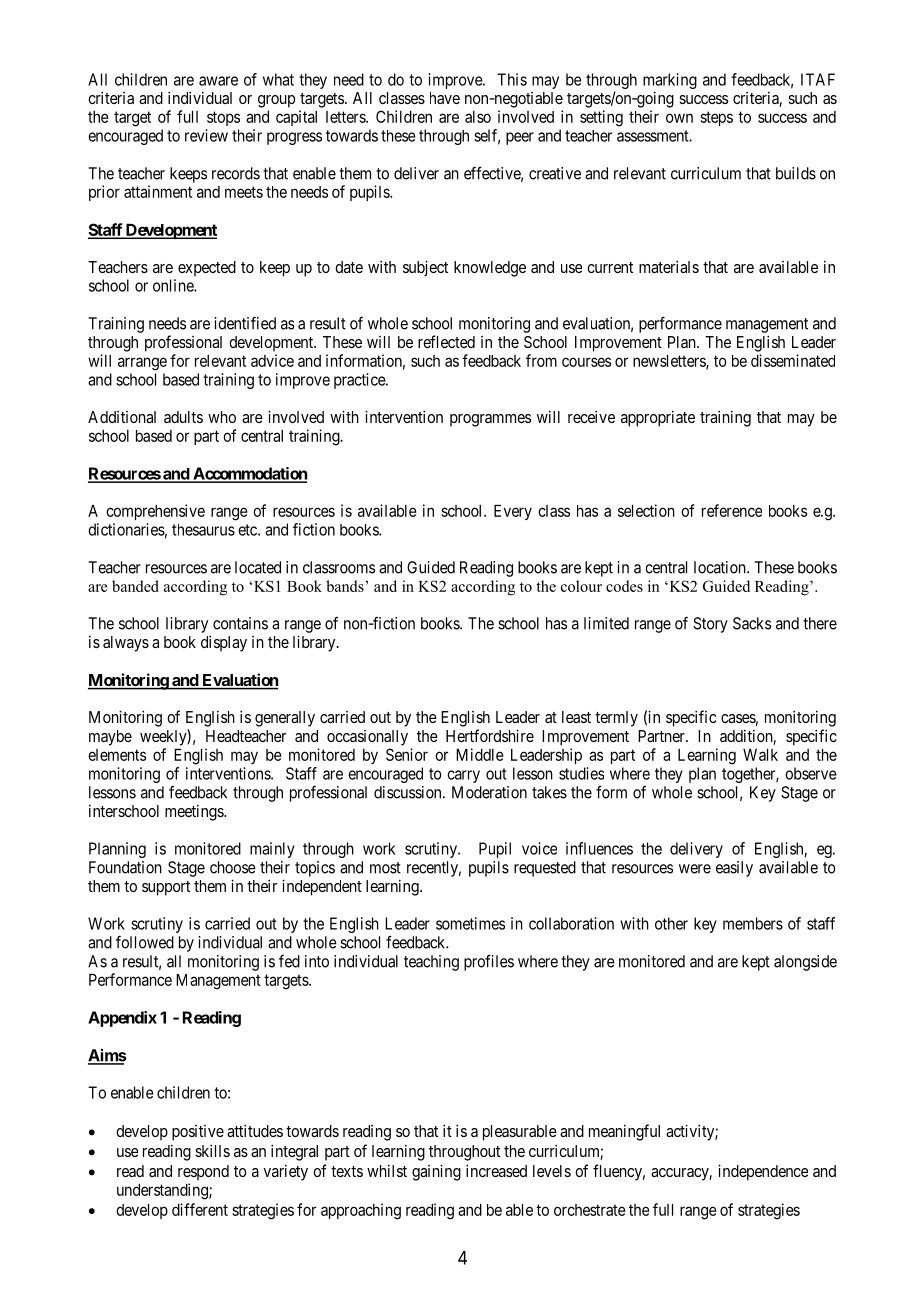  I want to click on programmes, so click(490, 420).
